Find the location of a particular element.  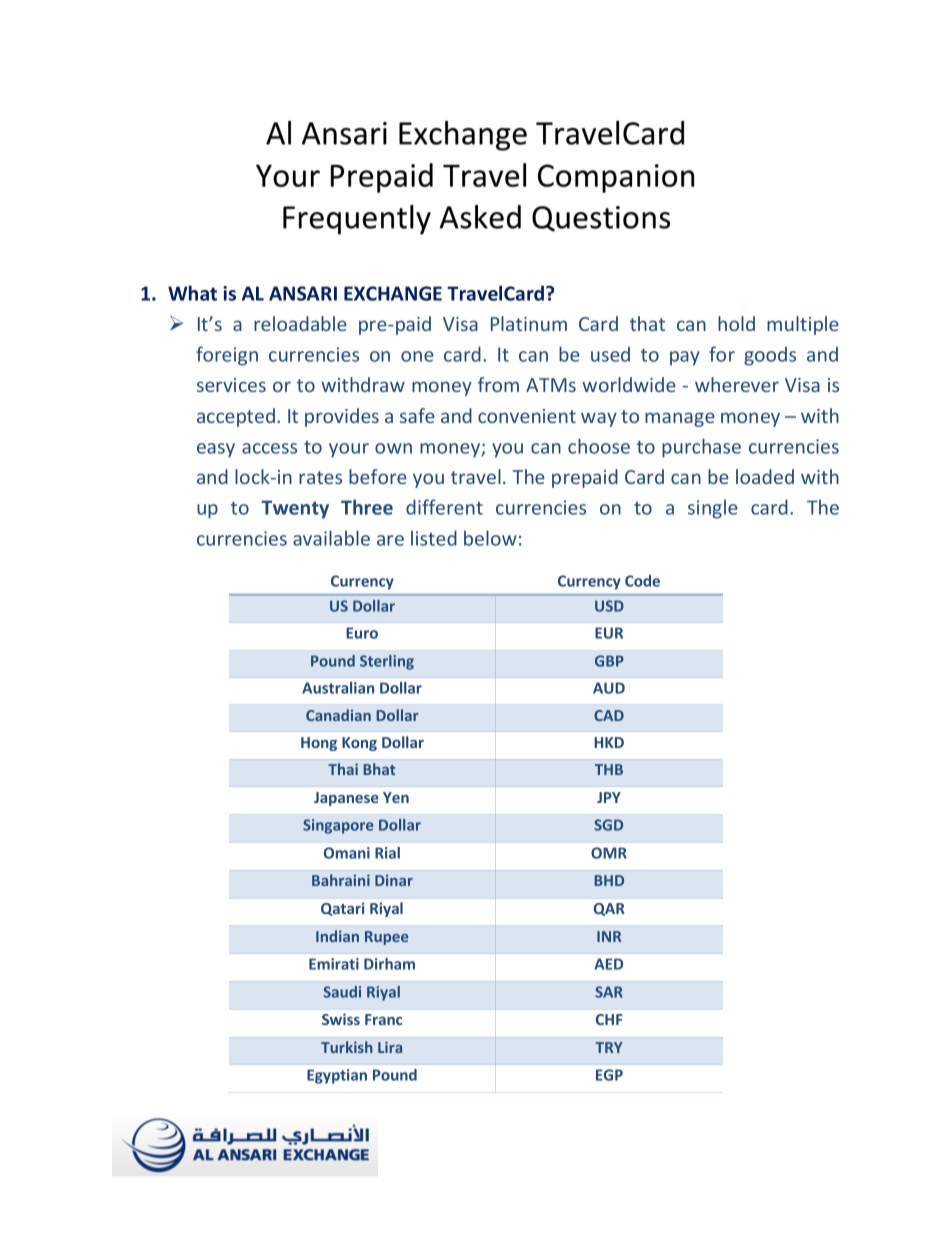

Australian is located at coordinates (338, 688).
